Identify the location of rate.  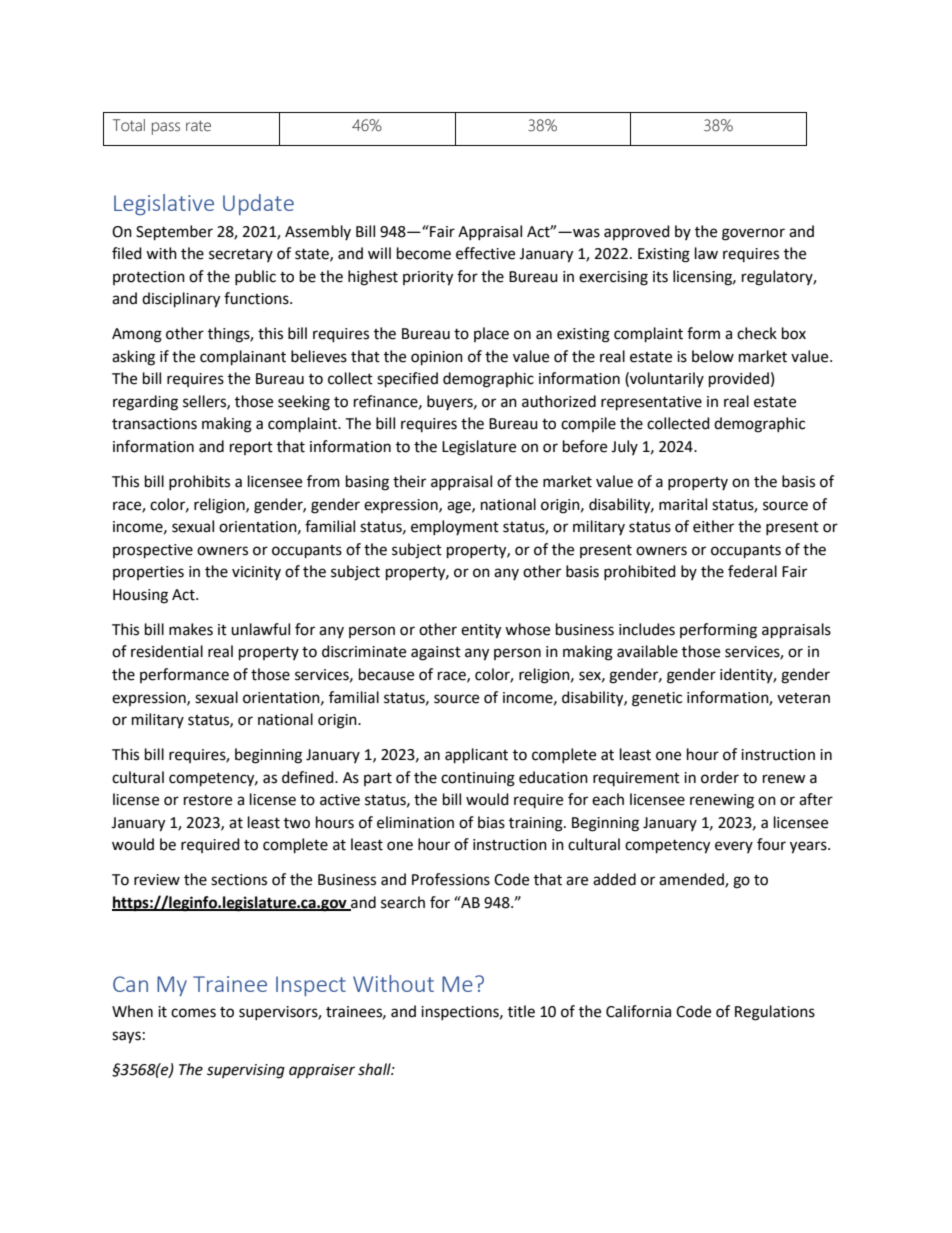
(198, 126).
